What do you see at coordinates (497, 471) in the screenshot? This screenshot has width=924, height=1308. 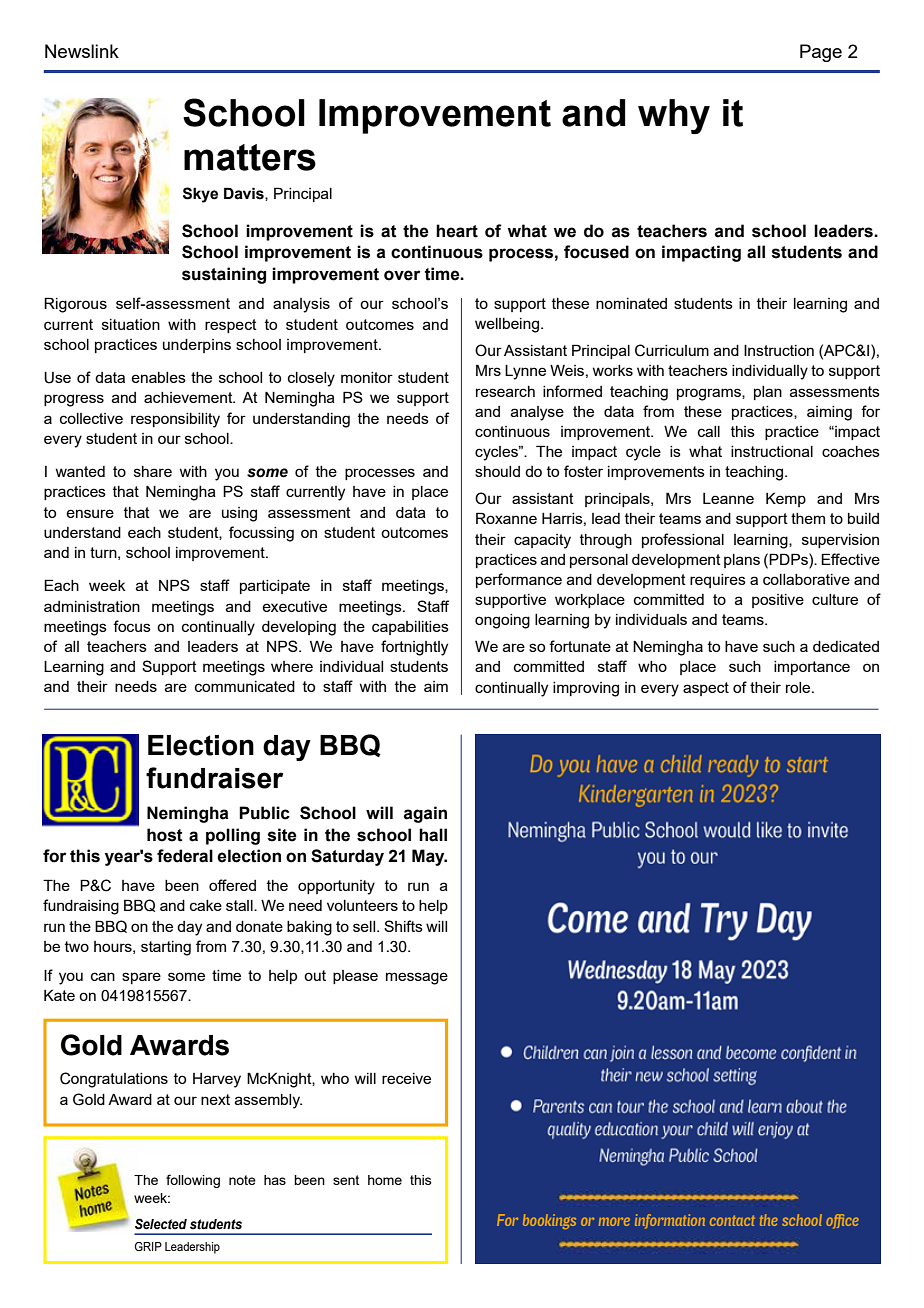 I see `should` at bounding box center [497, 471].
